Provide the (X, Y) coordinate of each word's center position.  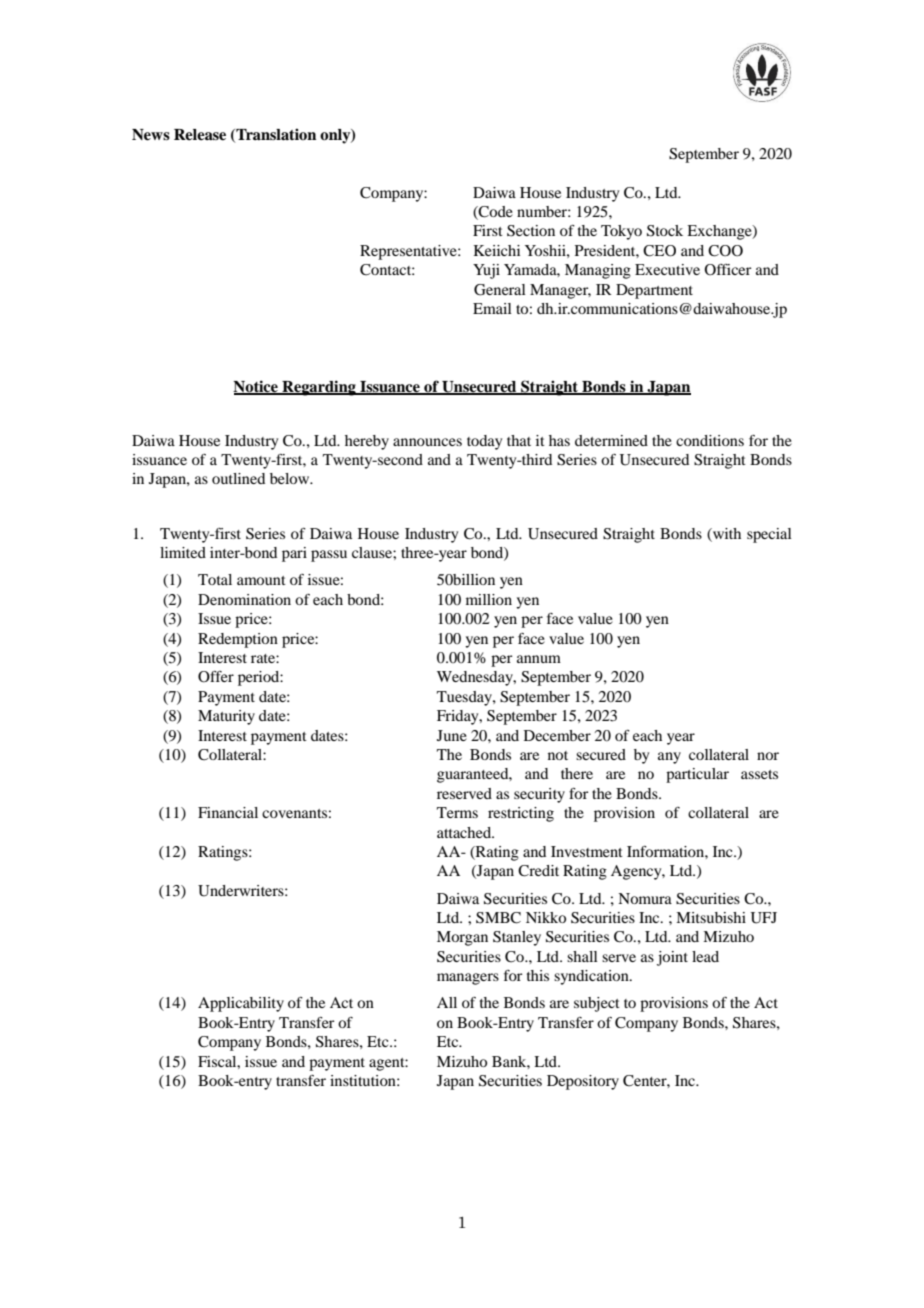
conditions (710, 440)
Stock (665, 231)
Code (495, 213)
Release (200, 135)
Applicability (241, 1004)
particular (697, 775)
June (452, 735)
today (484, 442)
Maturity (226, 717)
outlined (238, 478)
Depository (583, 1082)
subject (597, 1004)
